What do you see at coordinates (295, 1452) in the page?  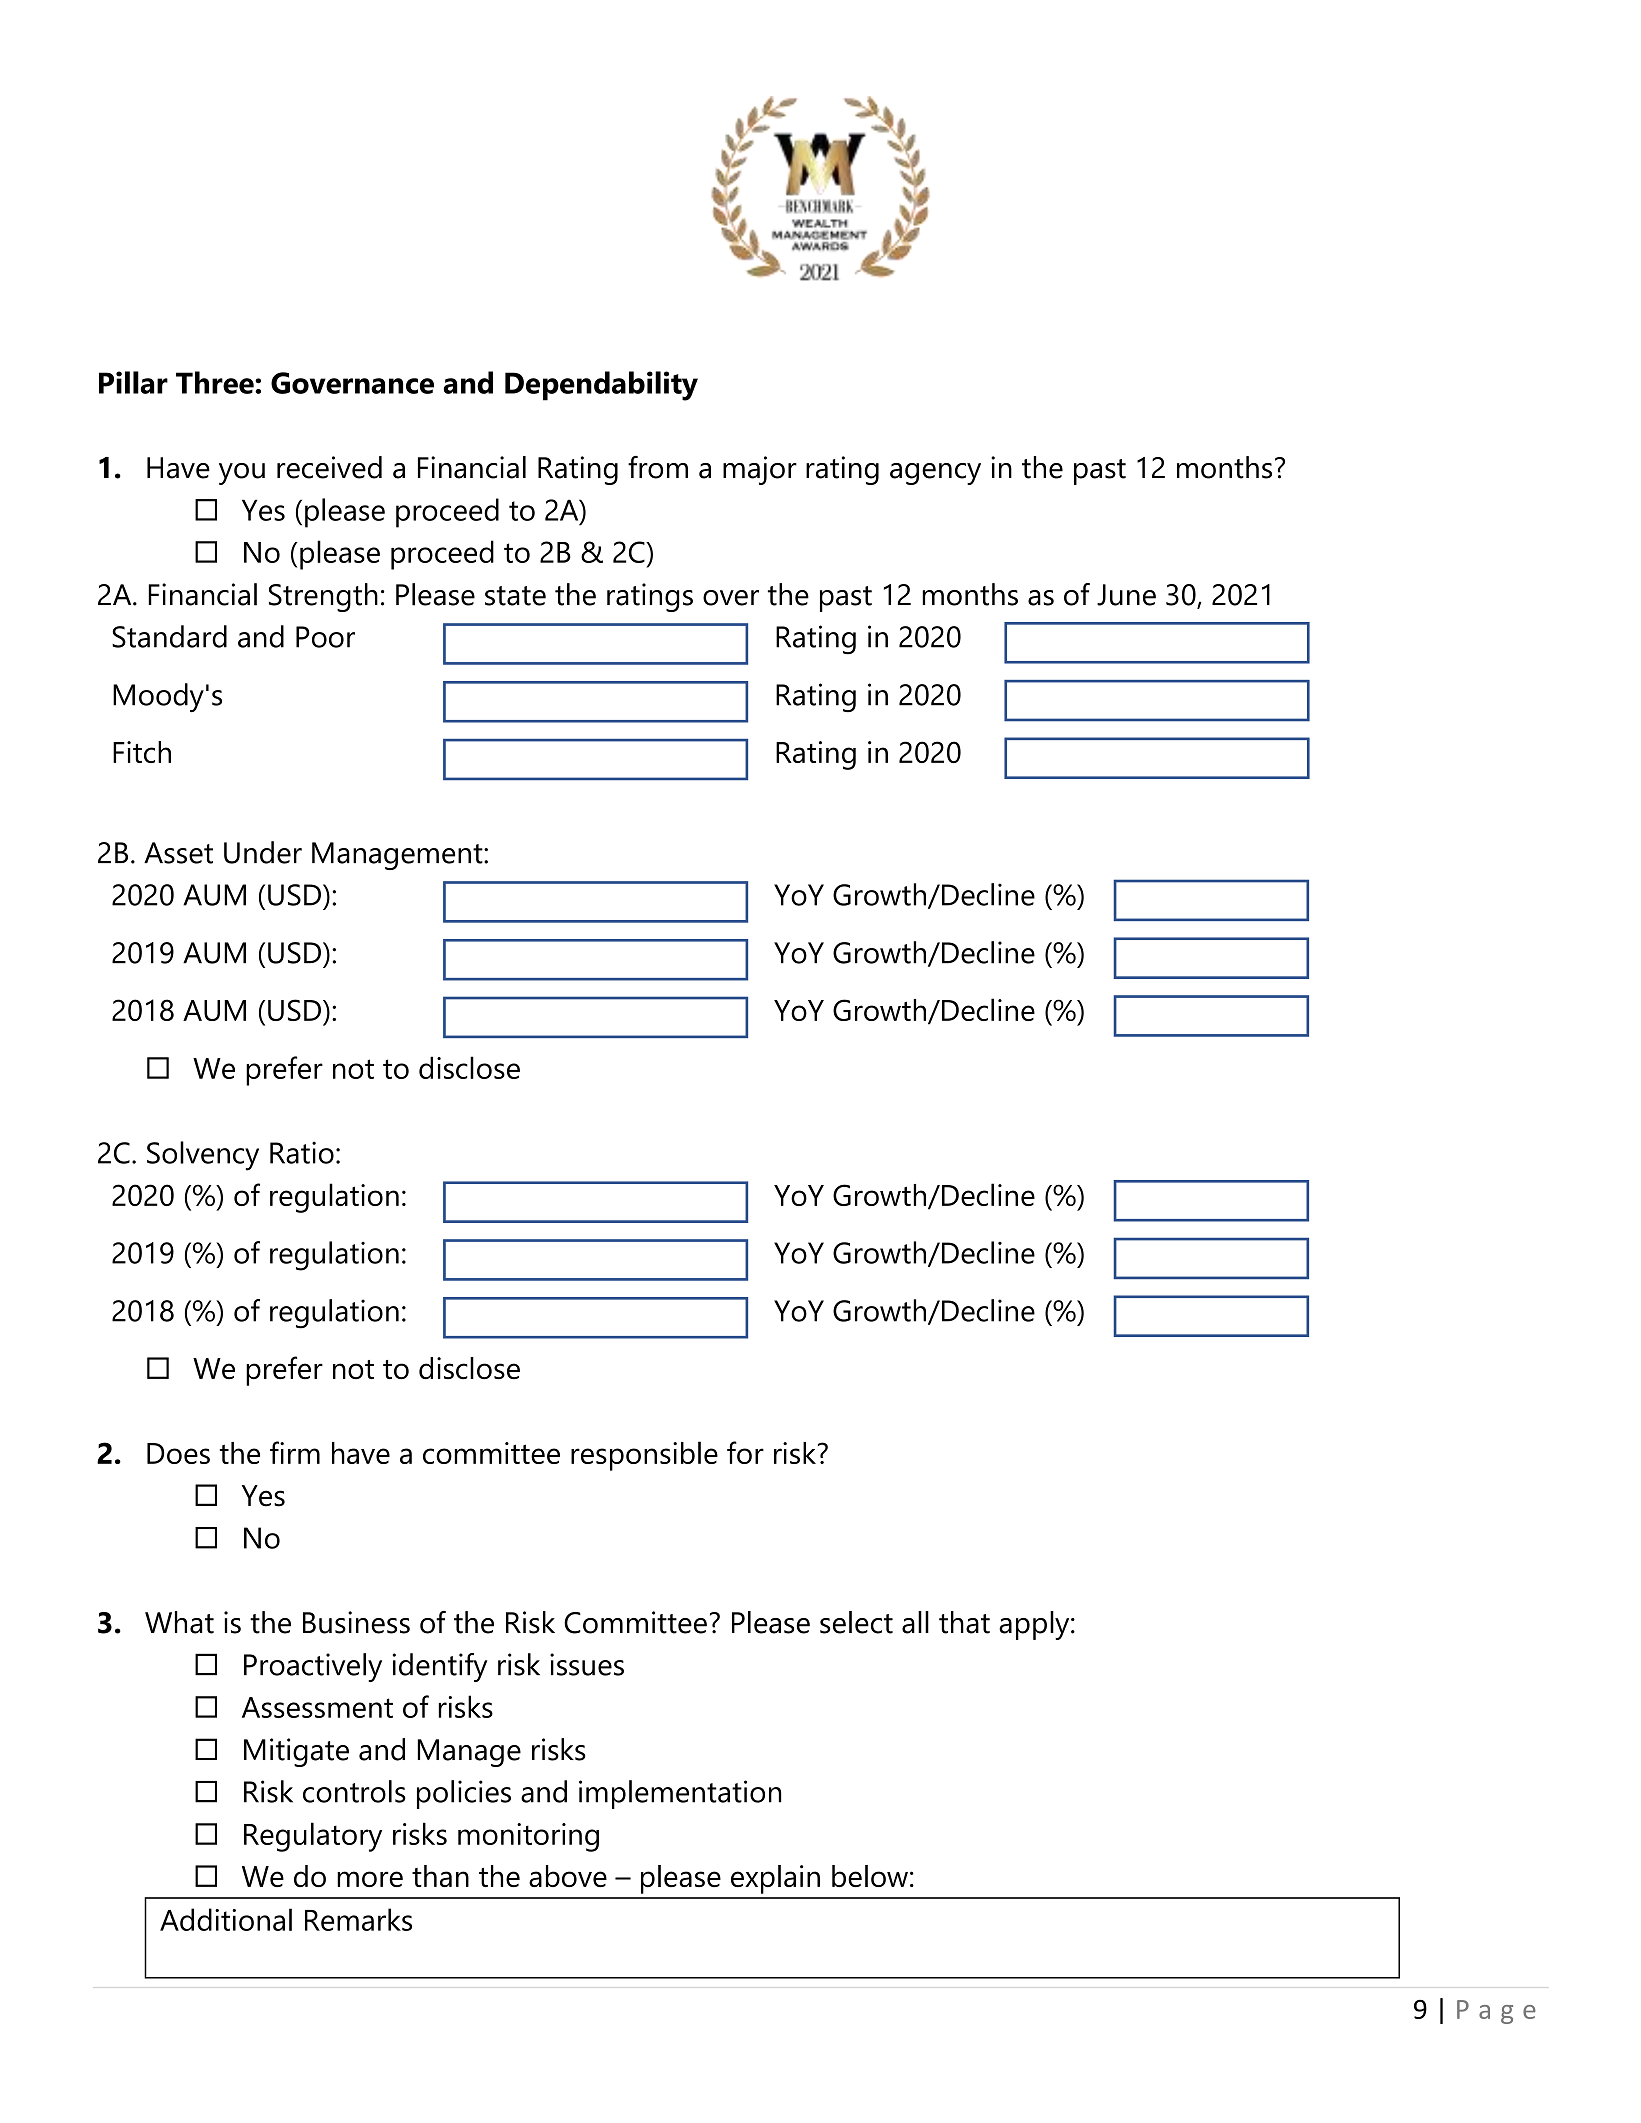 I see `firm` at bounding box center [295, 1452].
